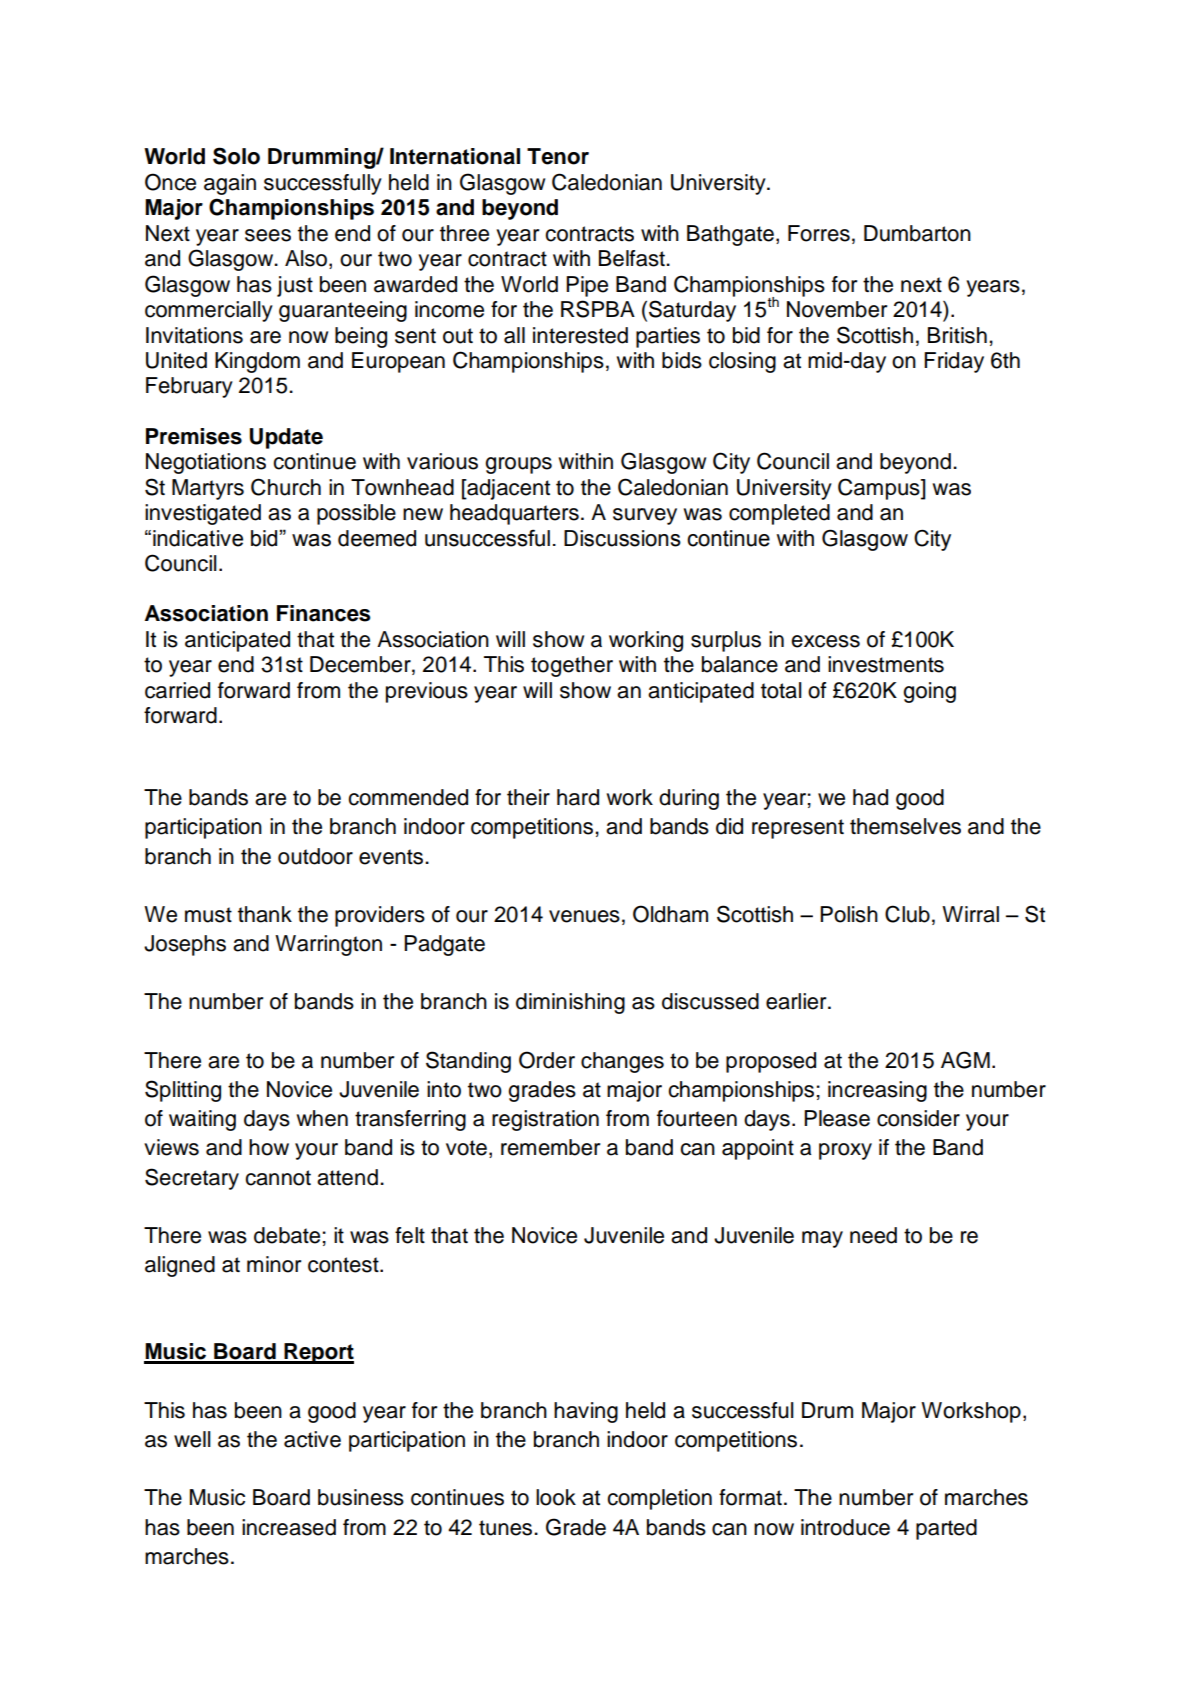  What do you see at coordinates (230, 184) in the page?
I see `again` at bounding box center [230, 184].
